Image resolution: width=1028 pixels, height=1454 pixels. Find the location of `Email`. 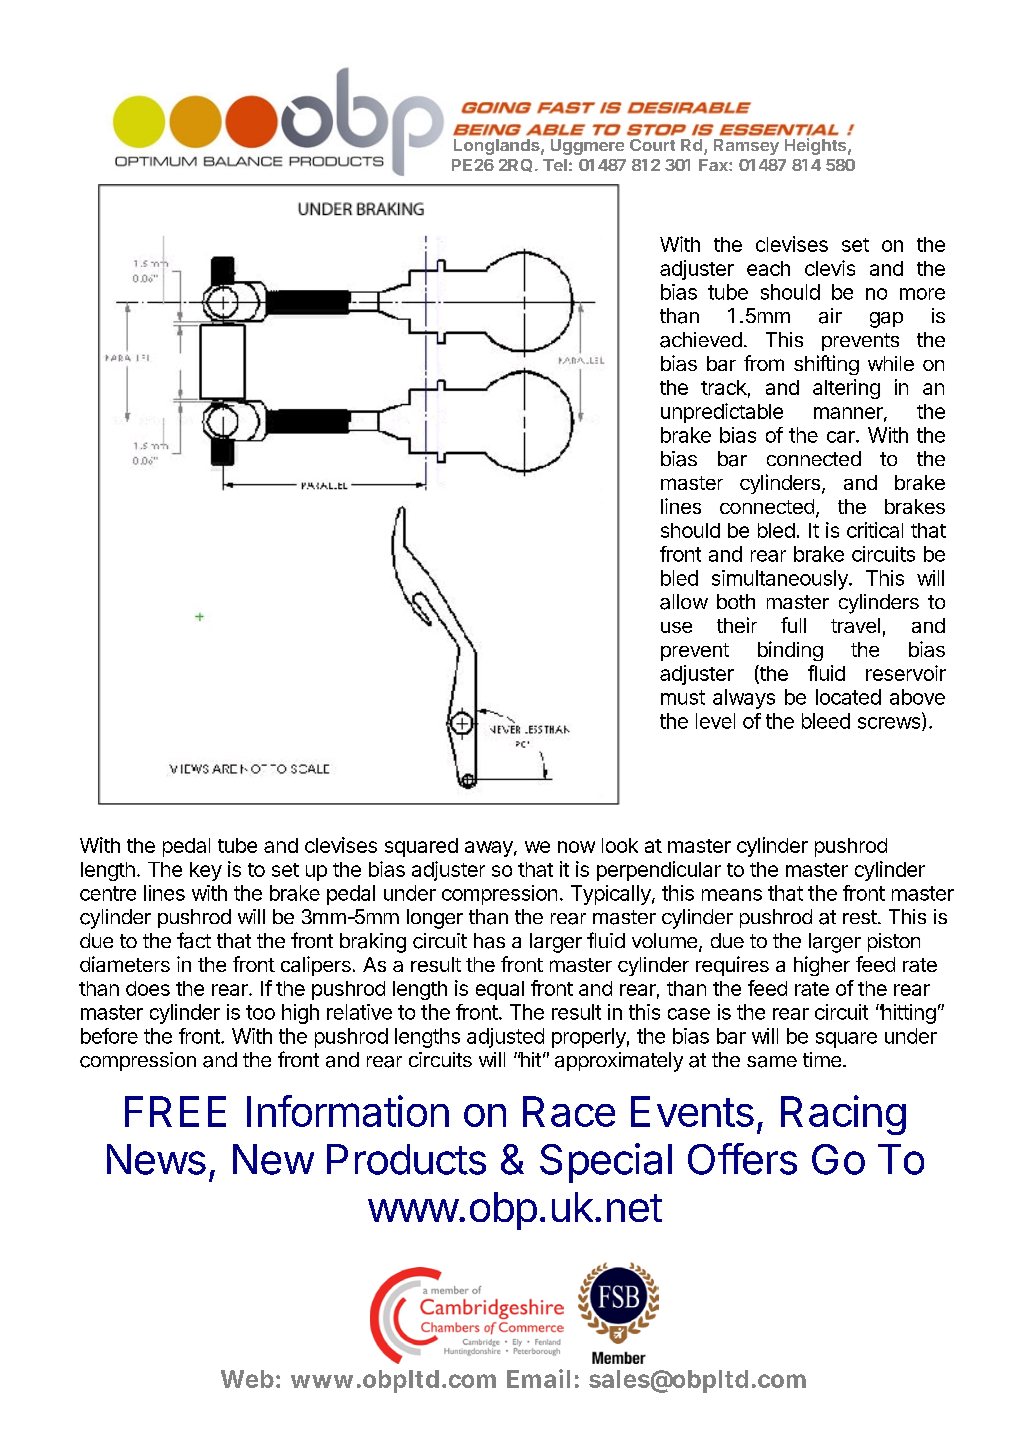

Email is located at coordinates (538, 1378).
